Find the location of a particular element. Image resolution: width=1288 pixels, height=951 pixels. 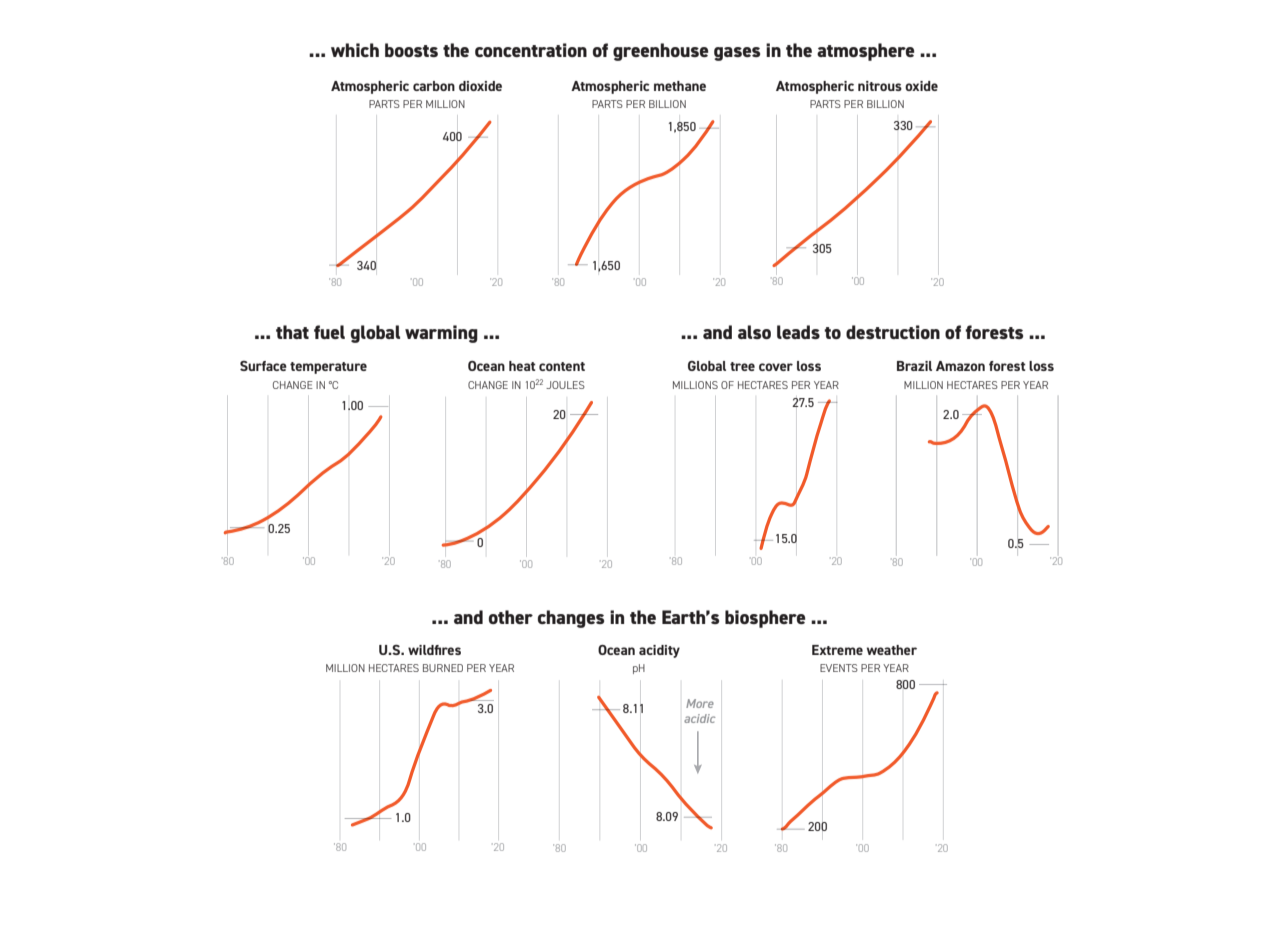

which is located at coordinates (355, 50).
